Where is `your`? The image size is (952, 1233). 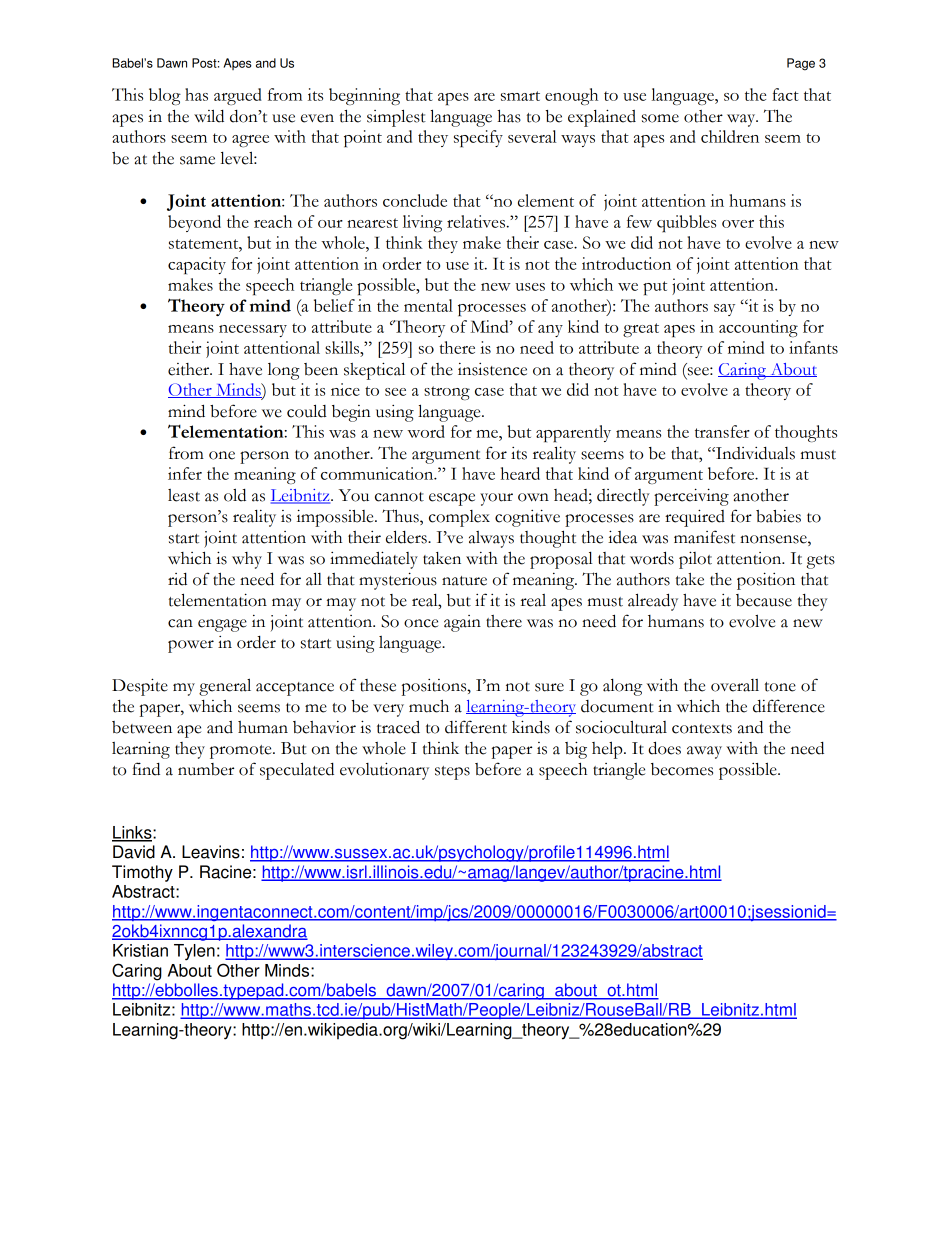 your is located at coordinates (496, 499).
